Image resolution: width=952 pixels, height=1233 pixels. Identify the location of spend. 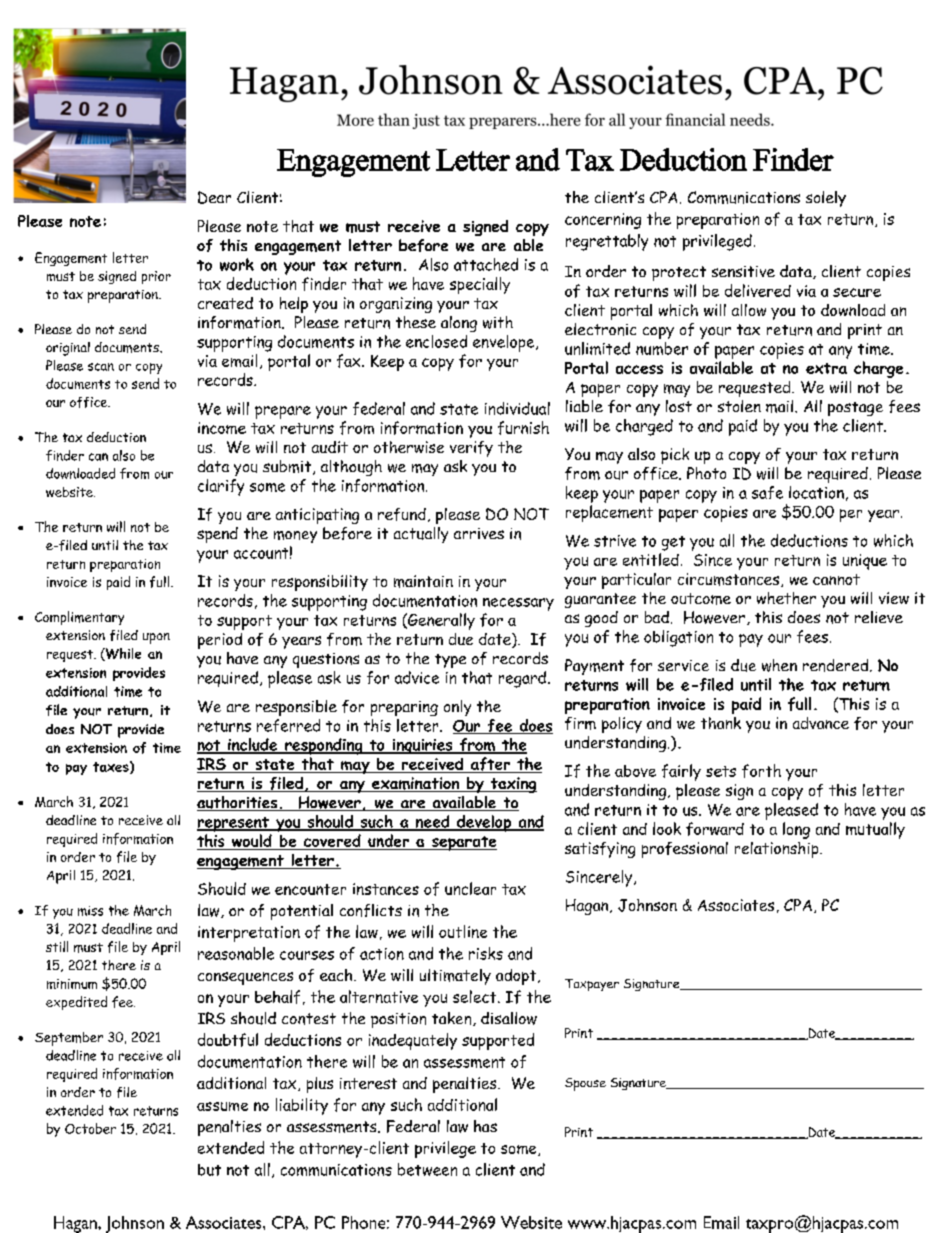
(217, 535).
